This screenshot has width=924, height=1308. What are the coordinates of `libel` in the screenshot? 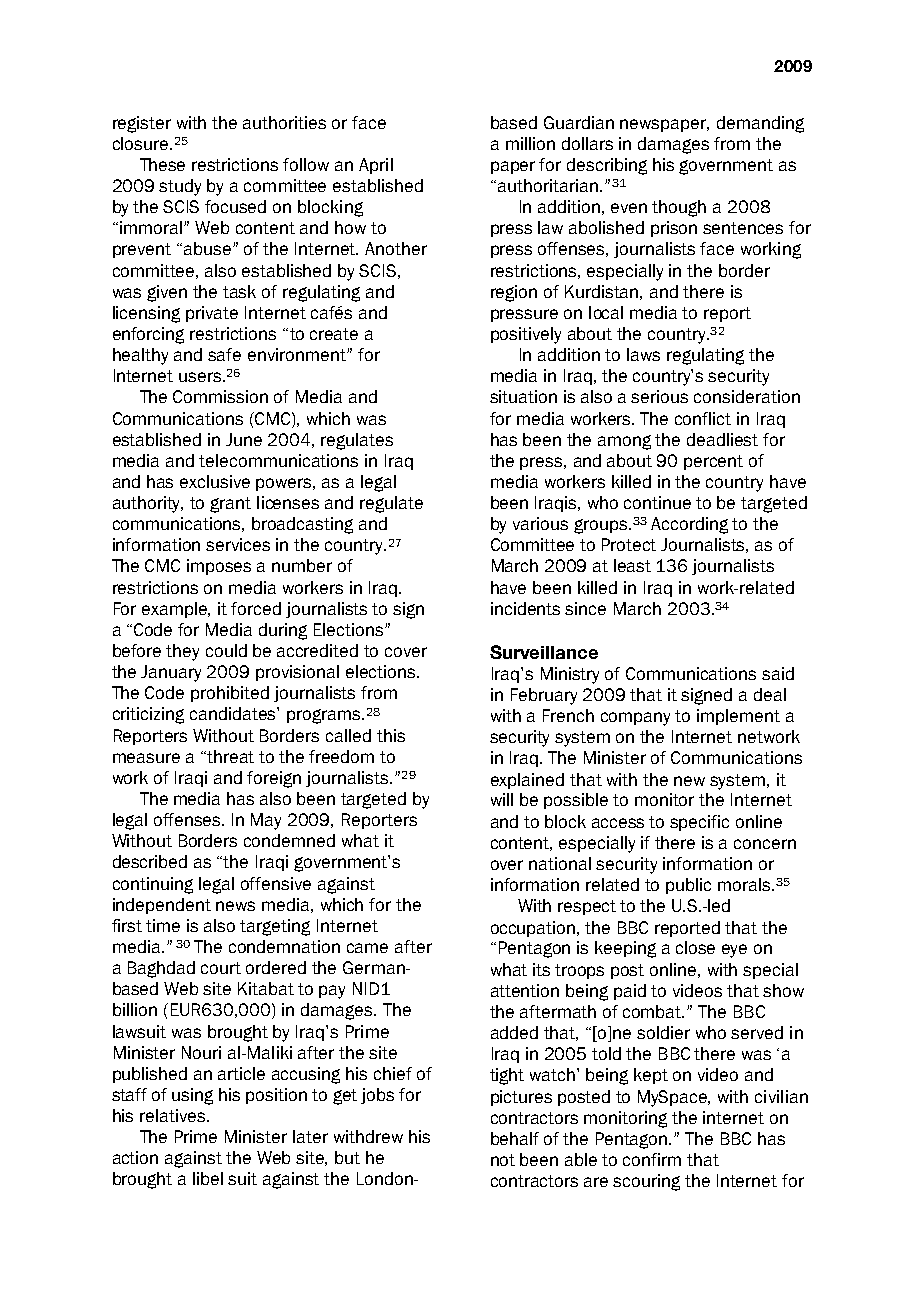 It's located at (208, 1178).
